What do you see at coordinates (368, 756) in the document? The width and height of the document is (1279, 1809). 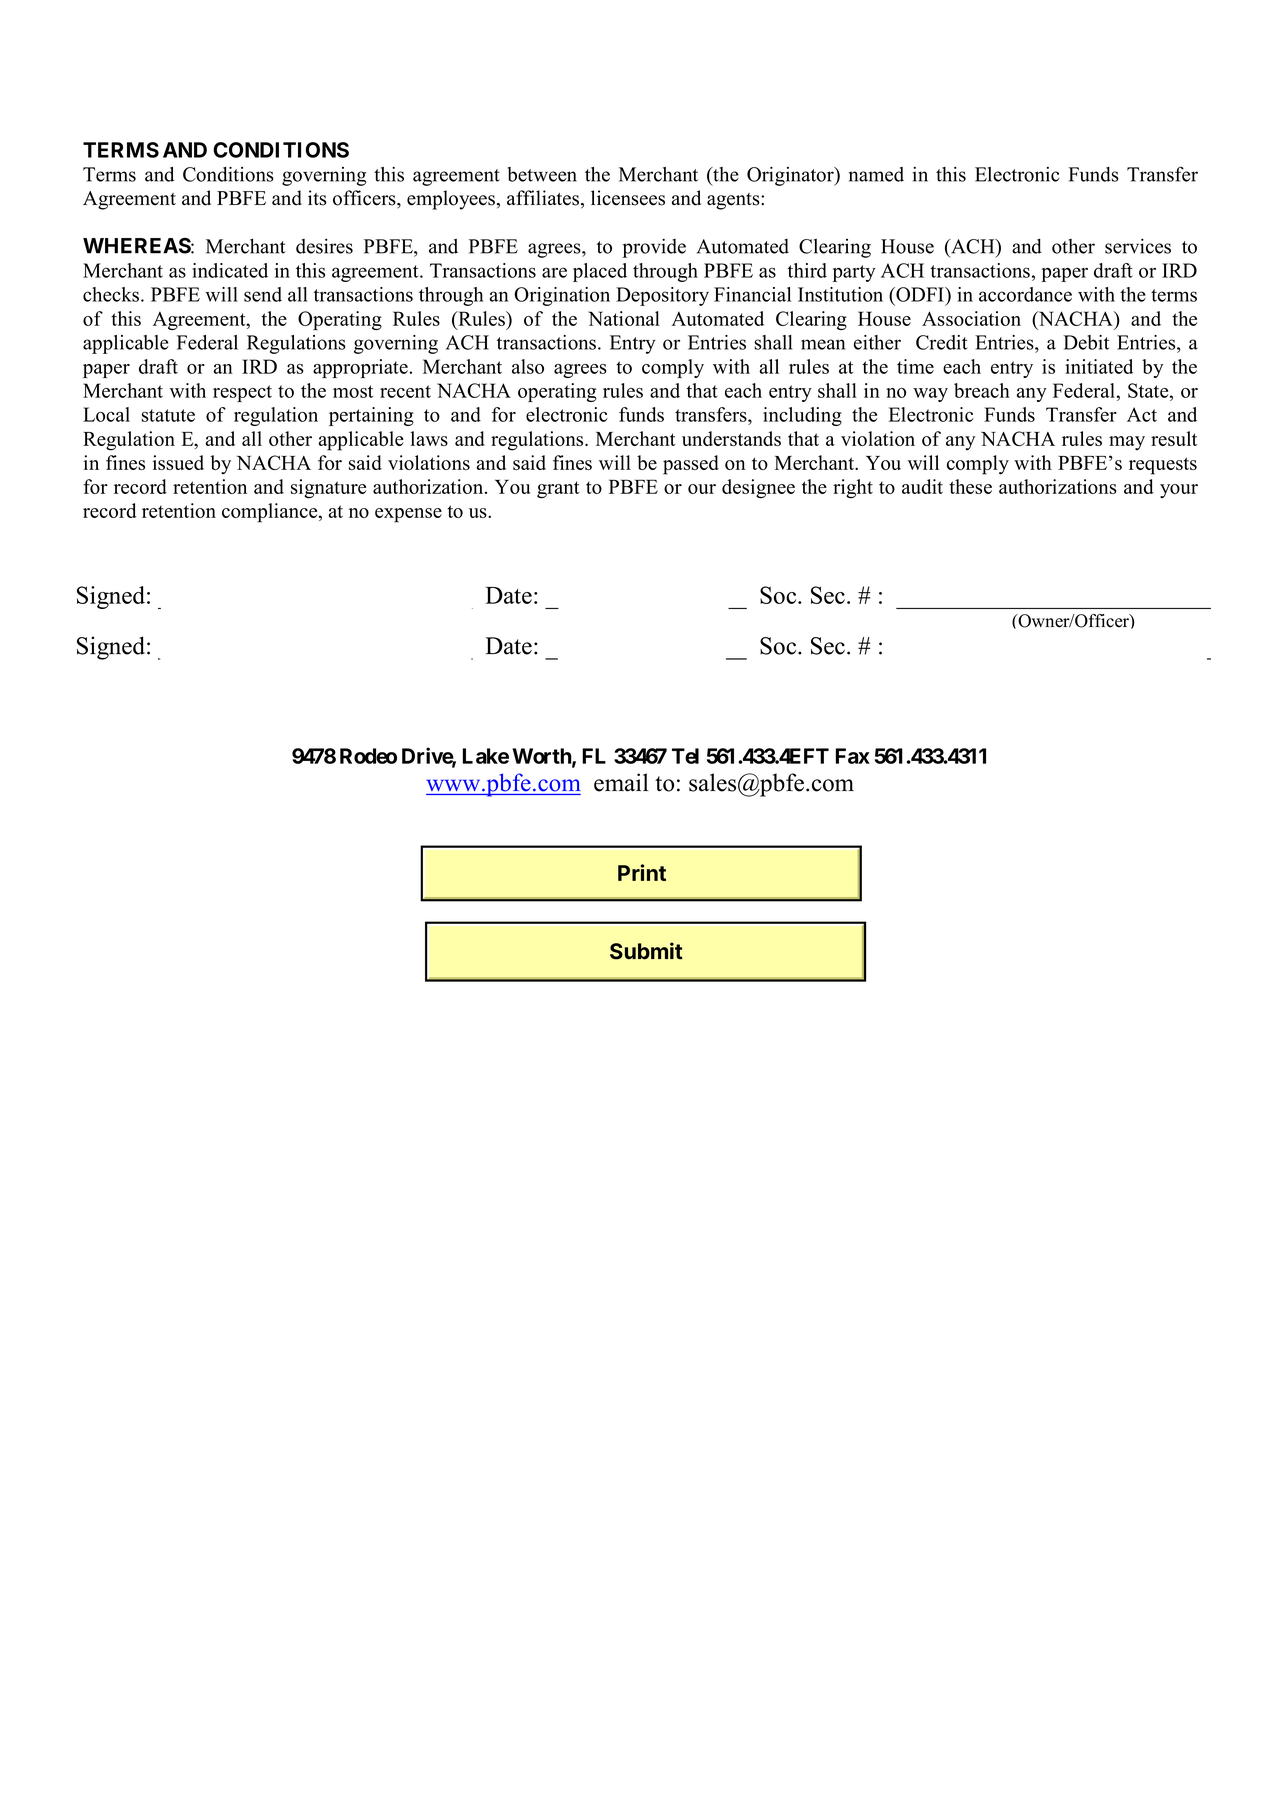 I see `Rodeo` at bounding box center [368, 756].
